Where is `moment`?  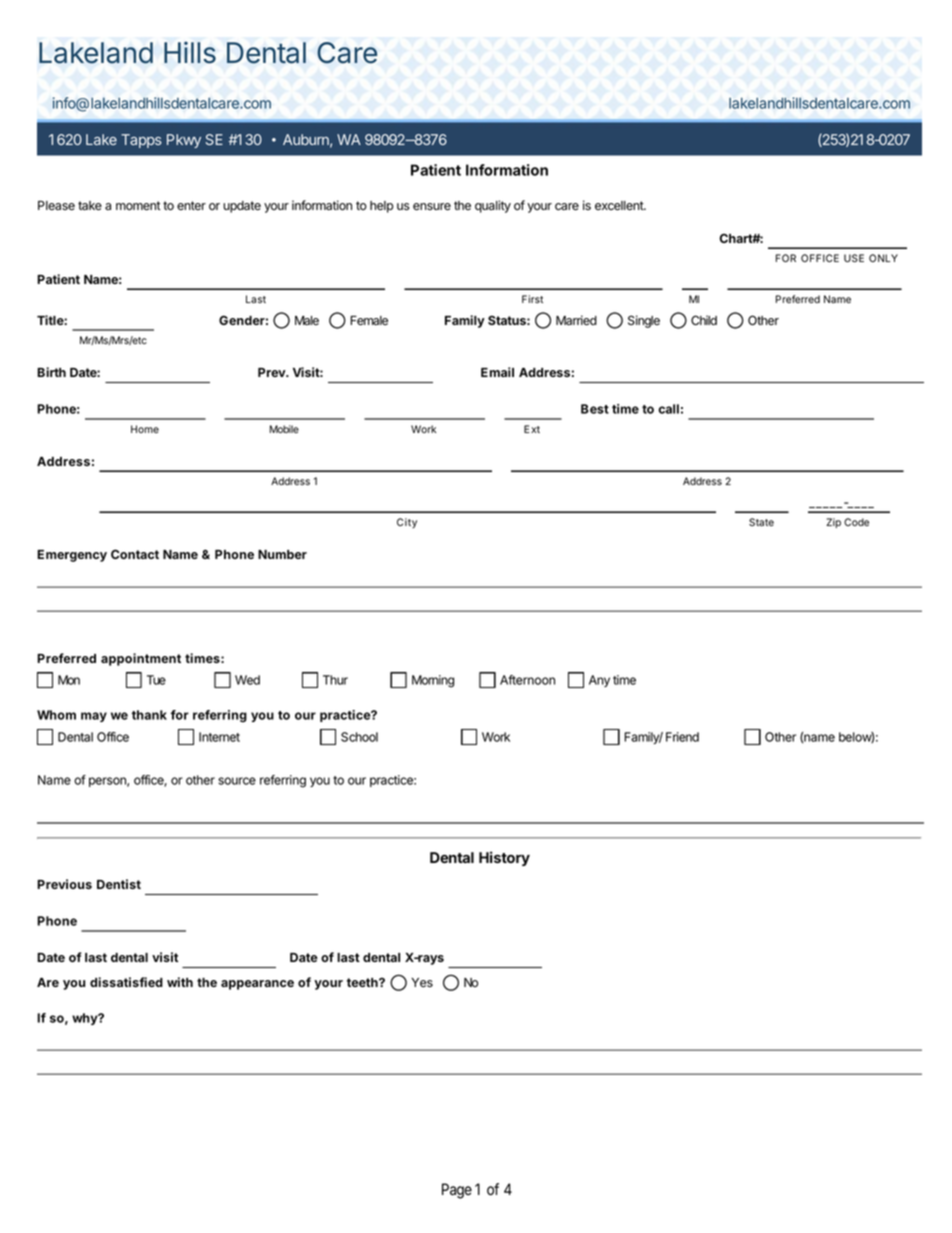 moment is located at coordinates (138, 206).
